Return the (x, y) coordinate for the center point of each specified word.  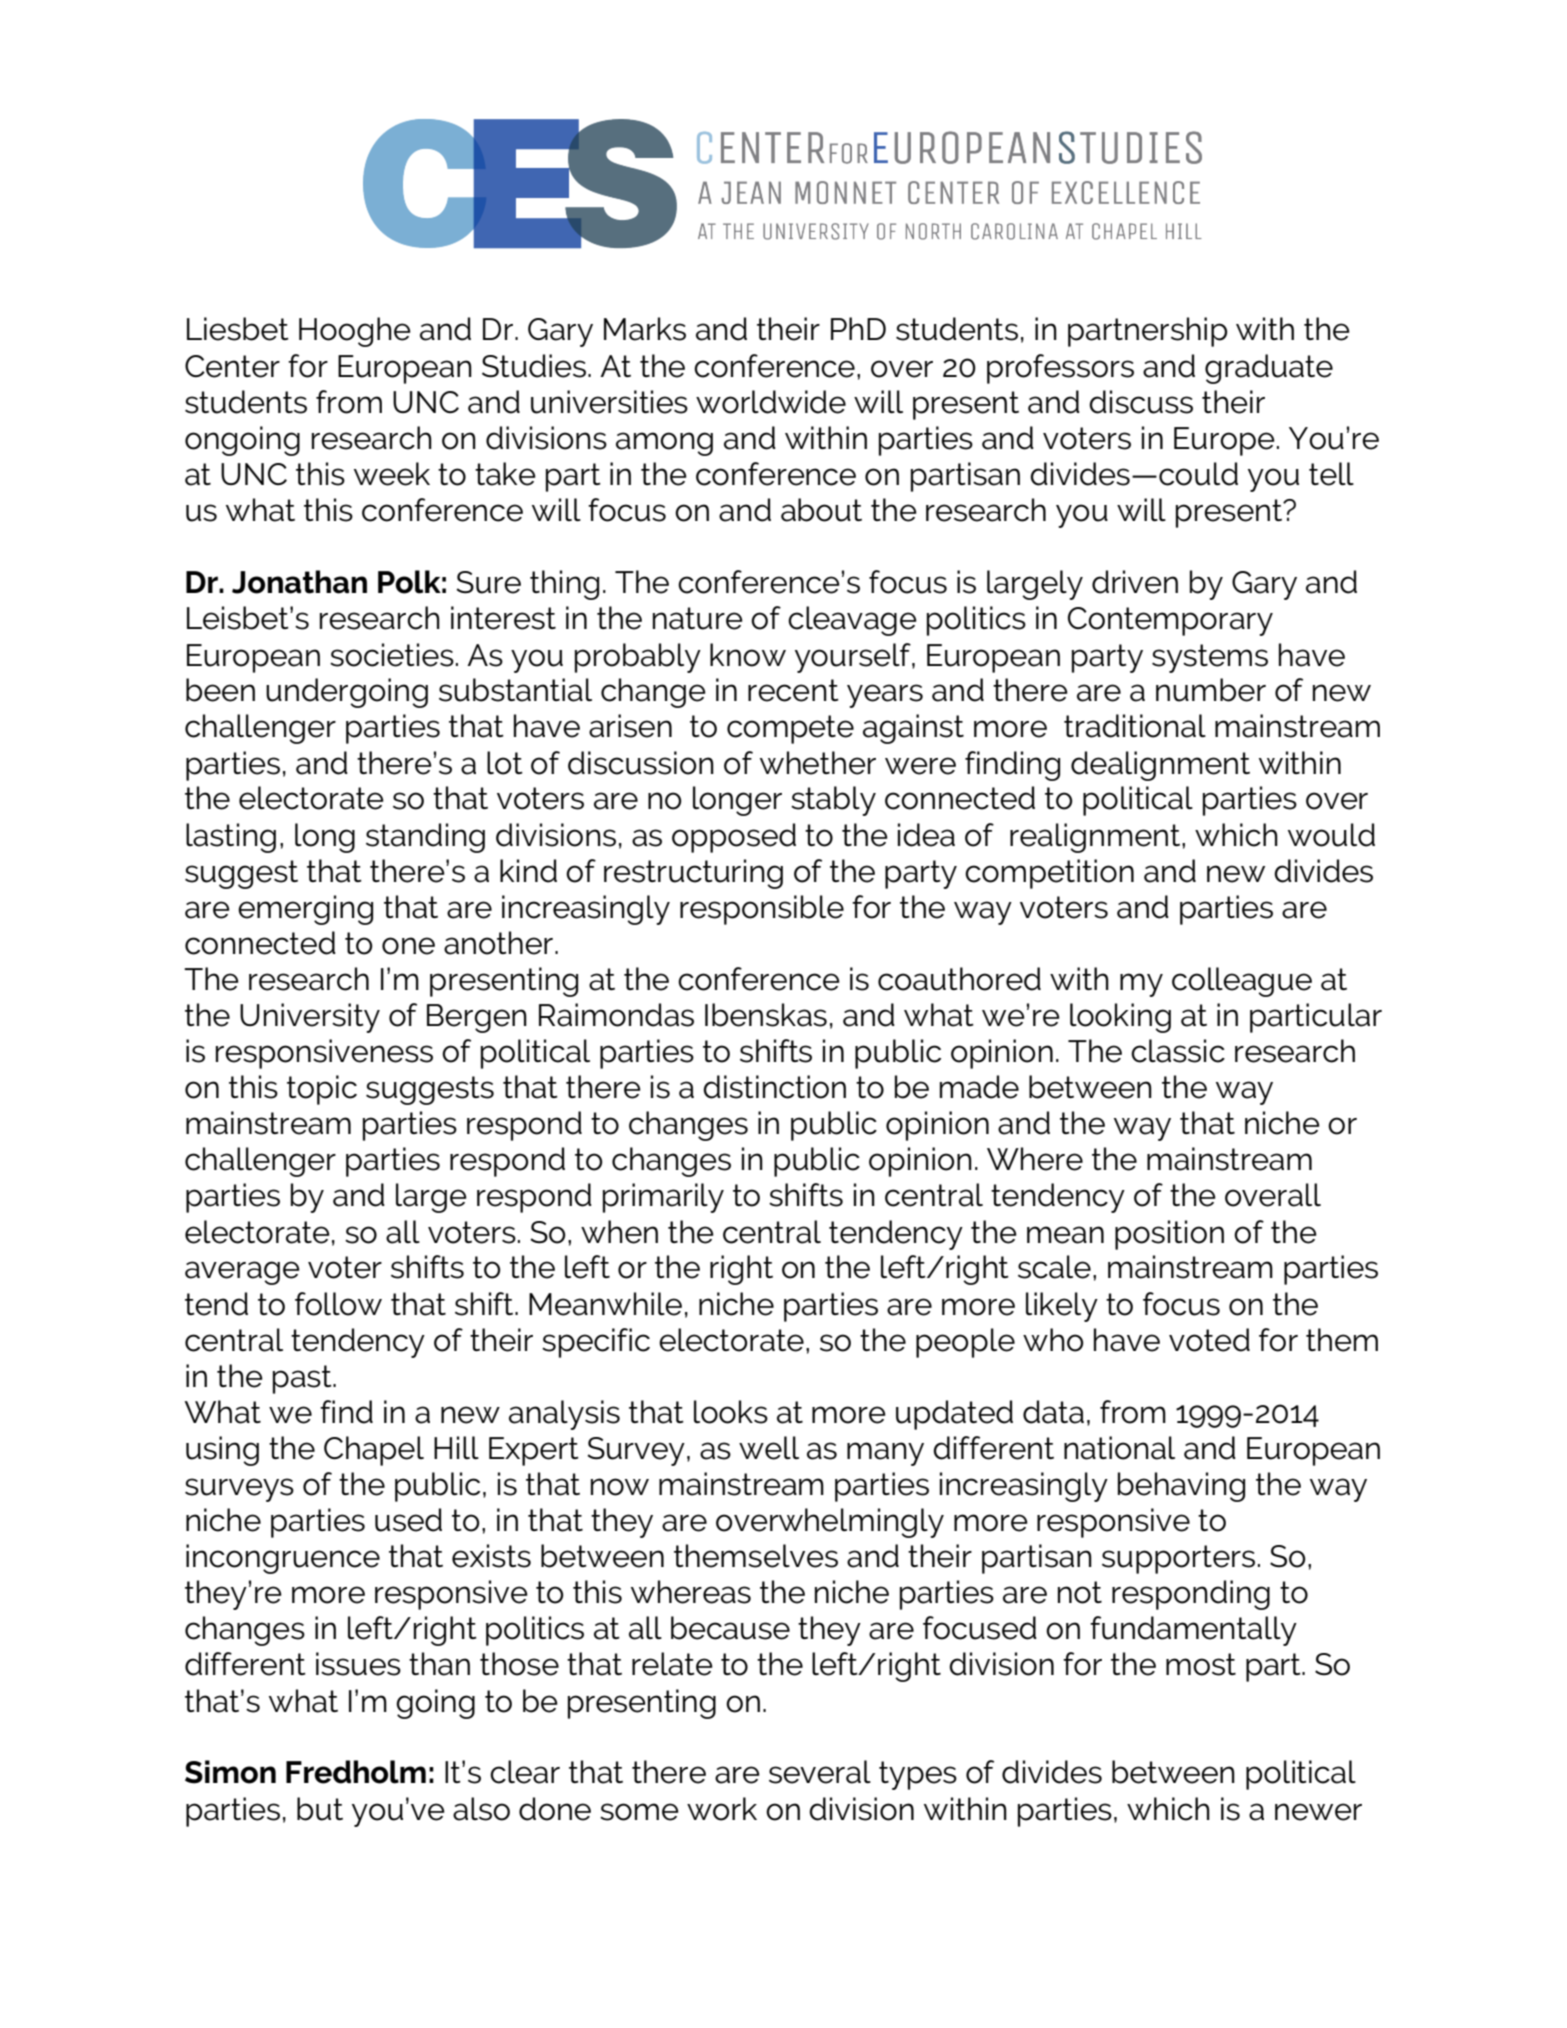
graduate (1269, 369)
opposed (734, 838)
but (320, 1809)
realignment (1095, 838)
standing (425, 838)
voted (1209, 1340)
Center (232, 366)
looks (731, 1412)
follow (338, 1304)
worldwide (771, 402)
